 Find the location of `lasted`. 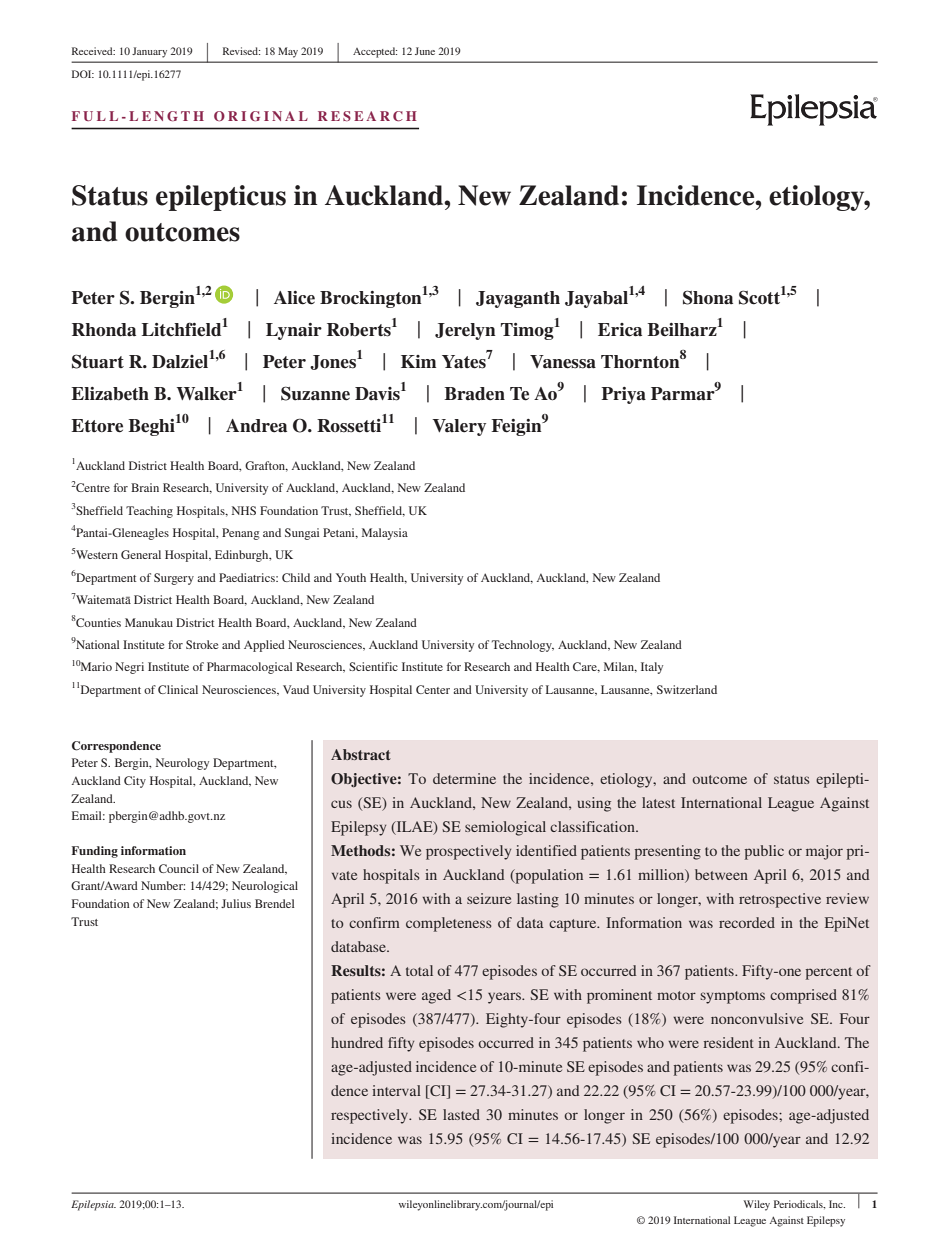

lasted is located at coordinates (461, 1114).
